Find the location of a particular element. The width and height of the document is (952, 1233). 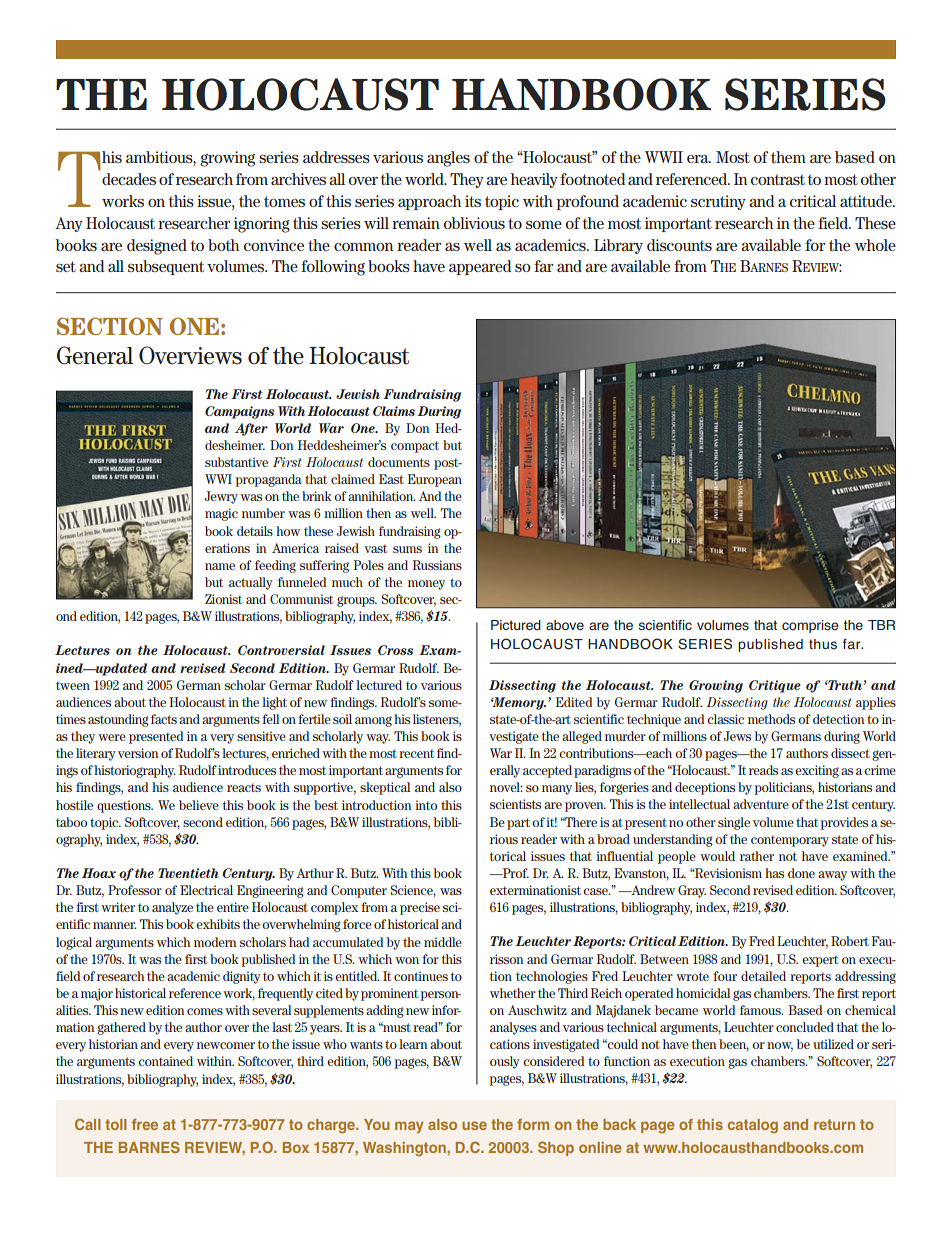

approach is located at coordinates (429, 202).
